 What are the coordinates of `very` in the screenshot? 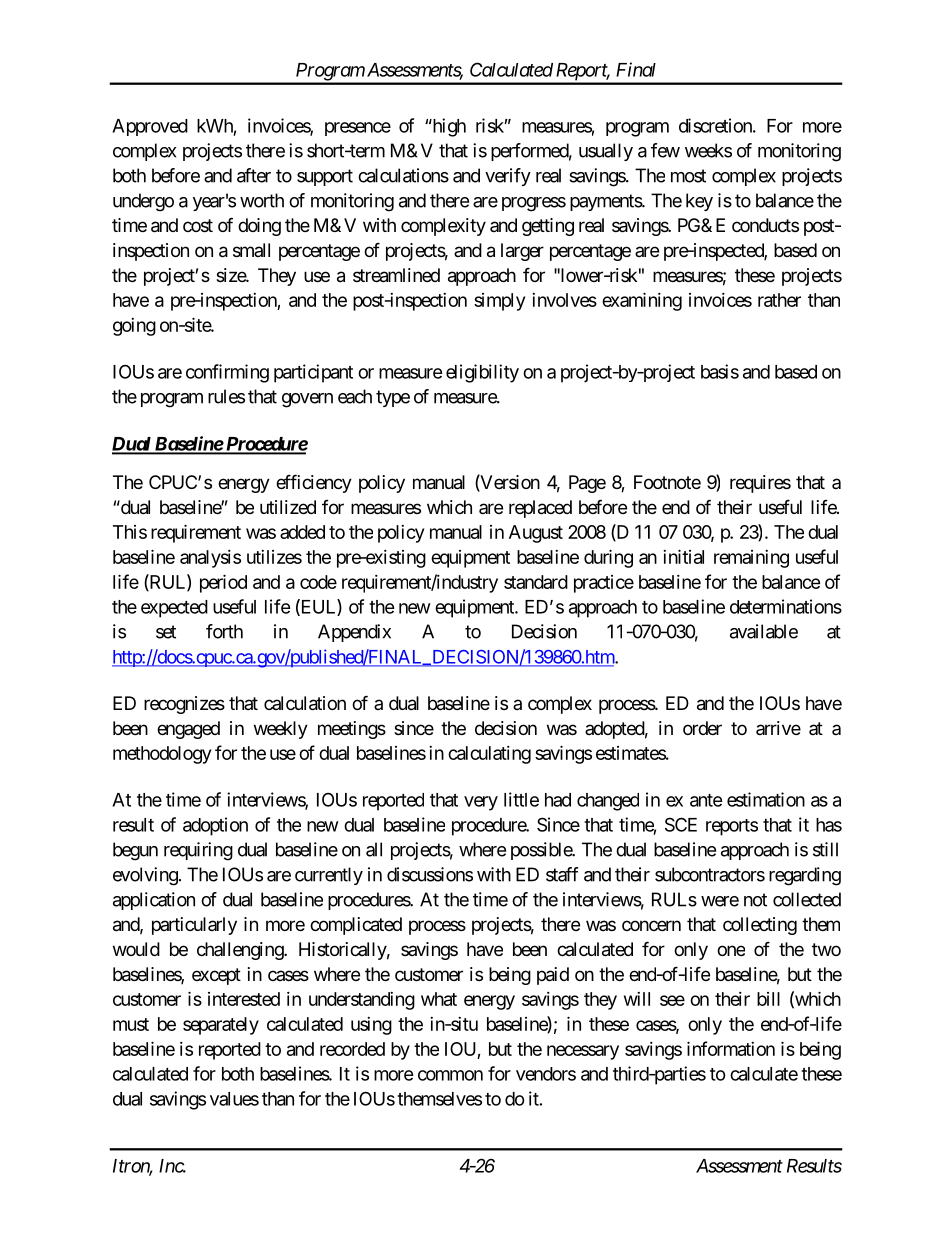 It's located at (481, 803).
